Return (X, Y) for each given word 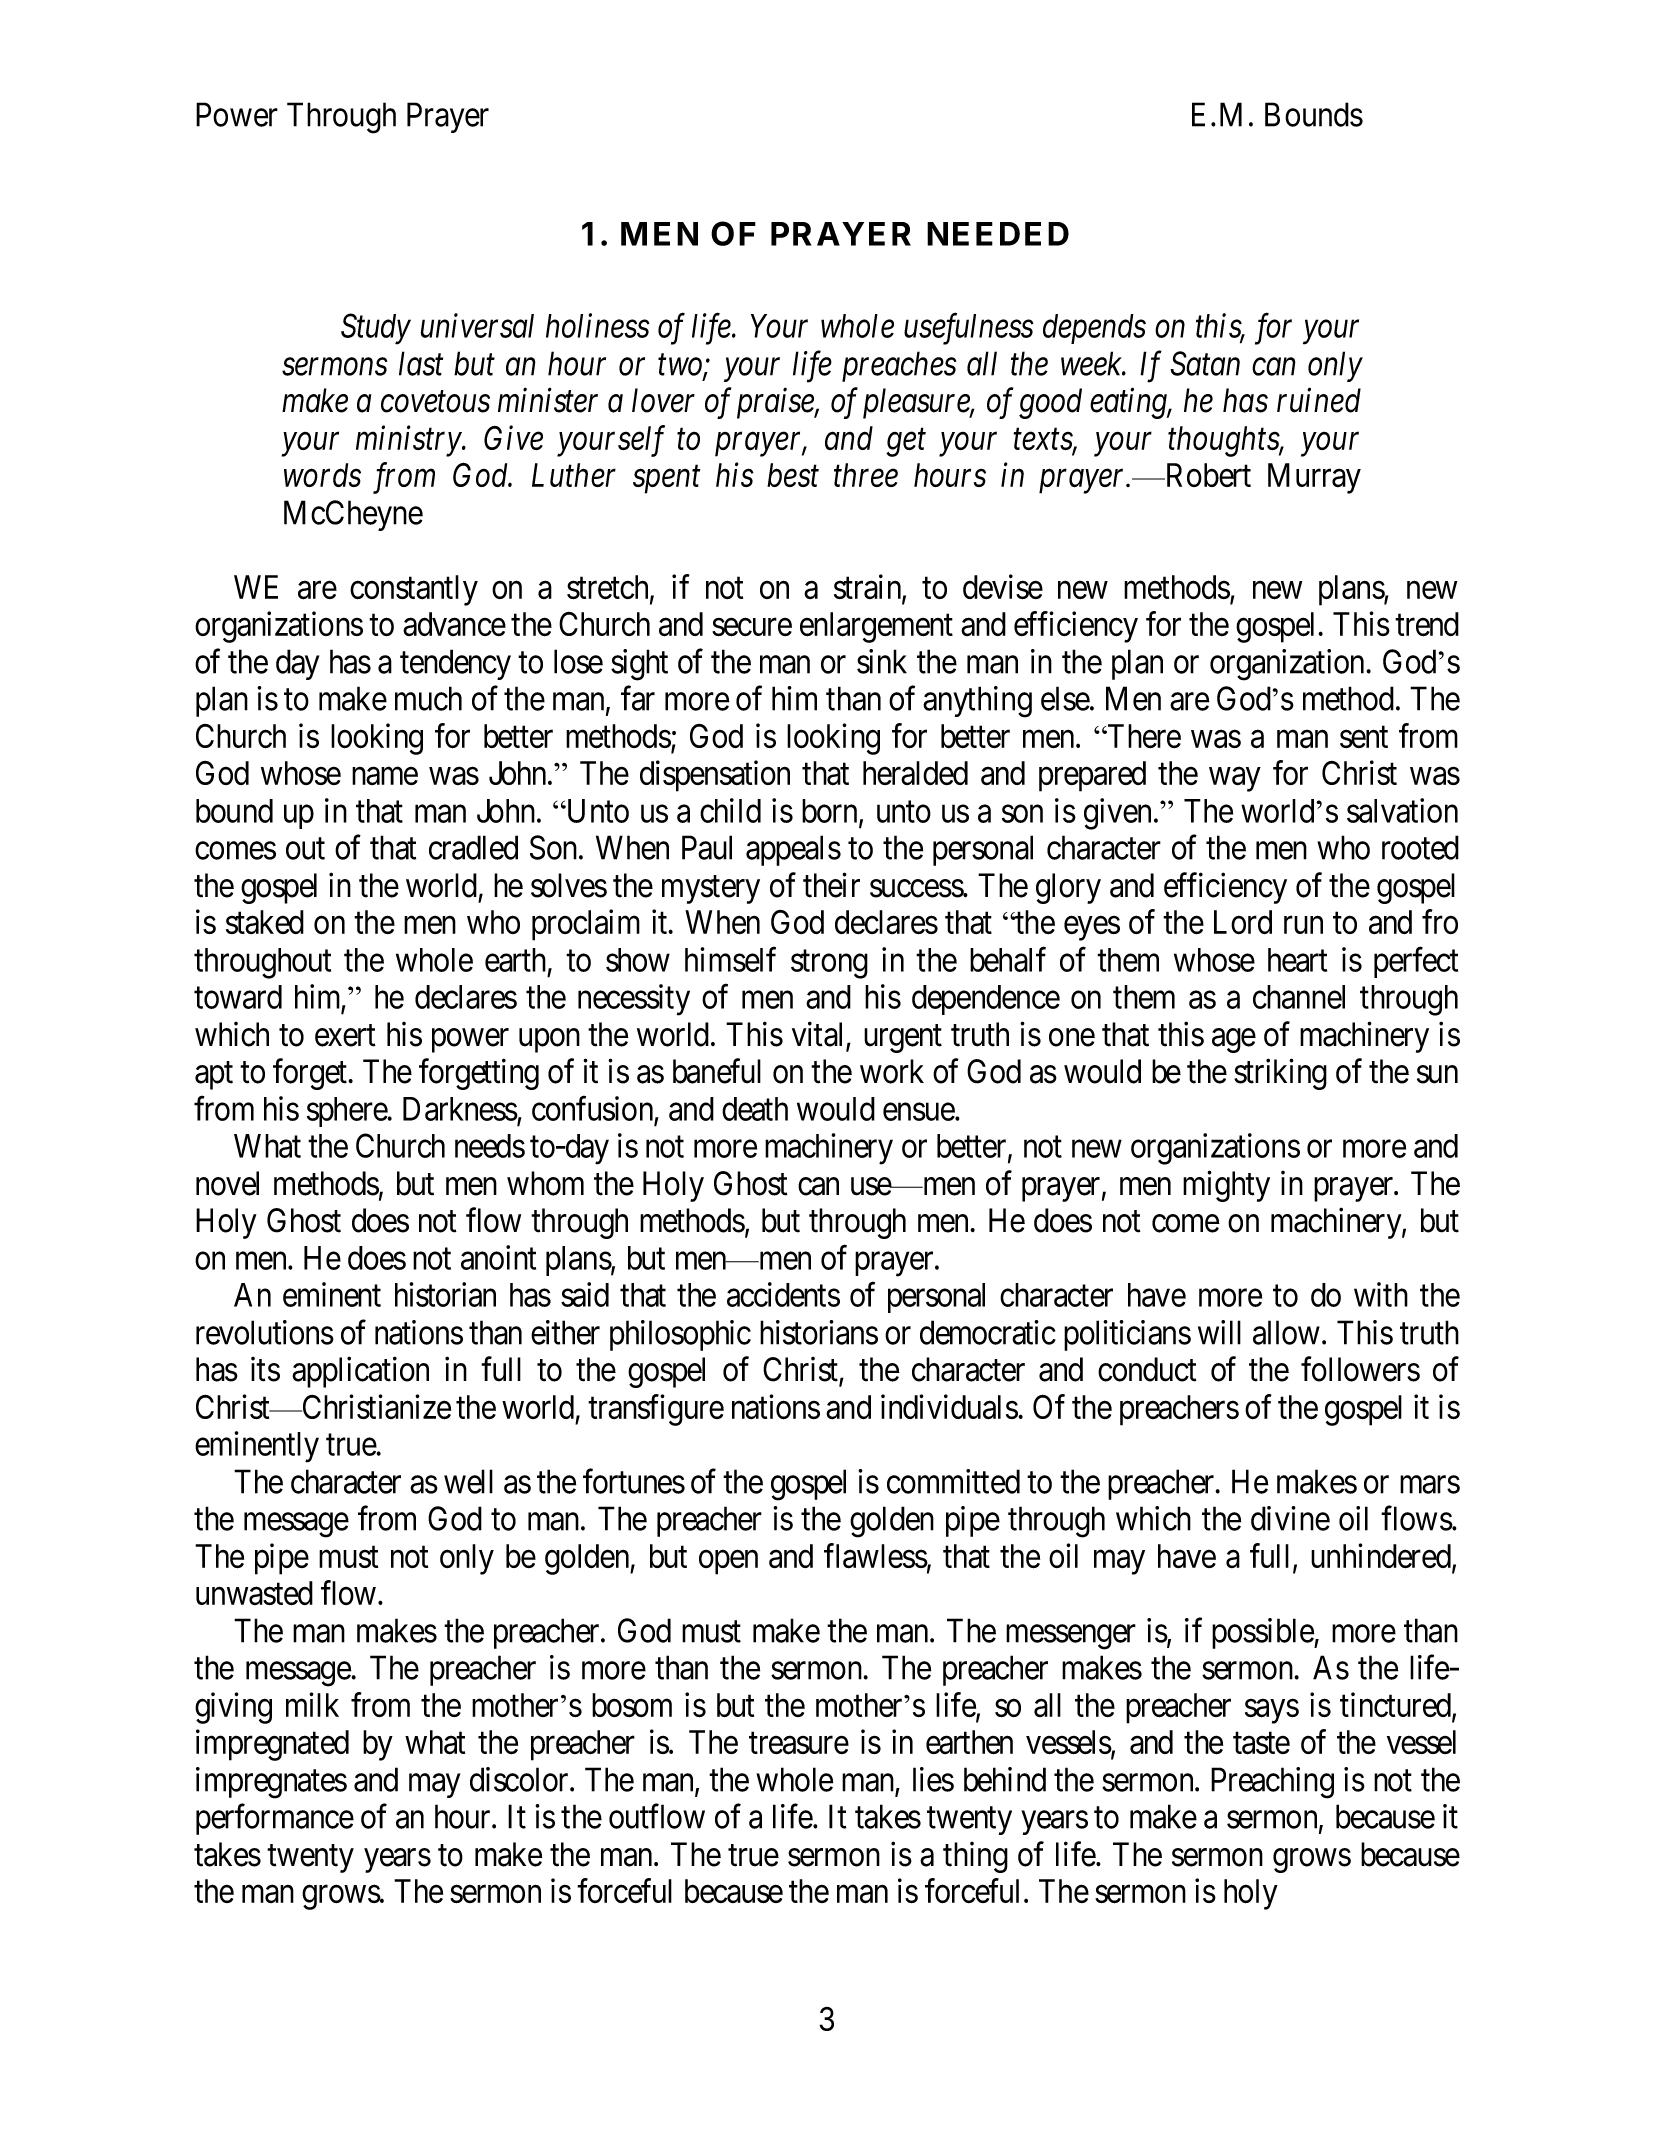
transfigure (656, 1410)
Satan (1205, 363)
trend (1427, 624)
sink (882, 661)
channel (1299, 997)
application (360, 1372)
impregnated (272, 1745)
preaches (899, 366)
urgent (903, 1039)
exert (345, 1036)
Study (376, 329)
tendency (455, 664)
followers (1360, 1369)
